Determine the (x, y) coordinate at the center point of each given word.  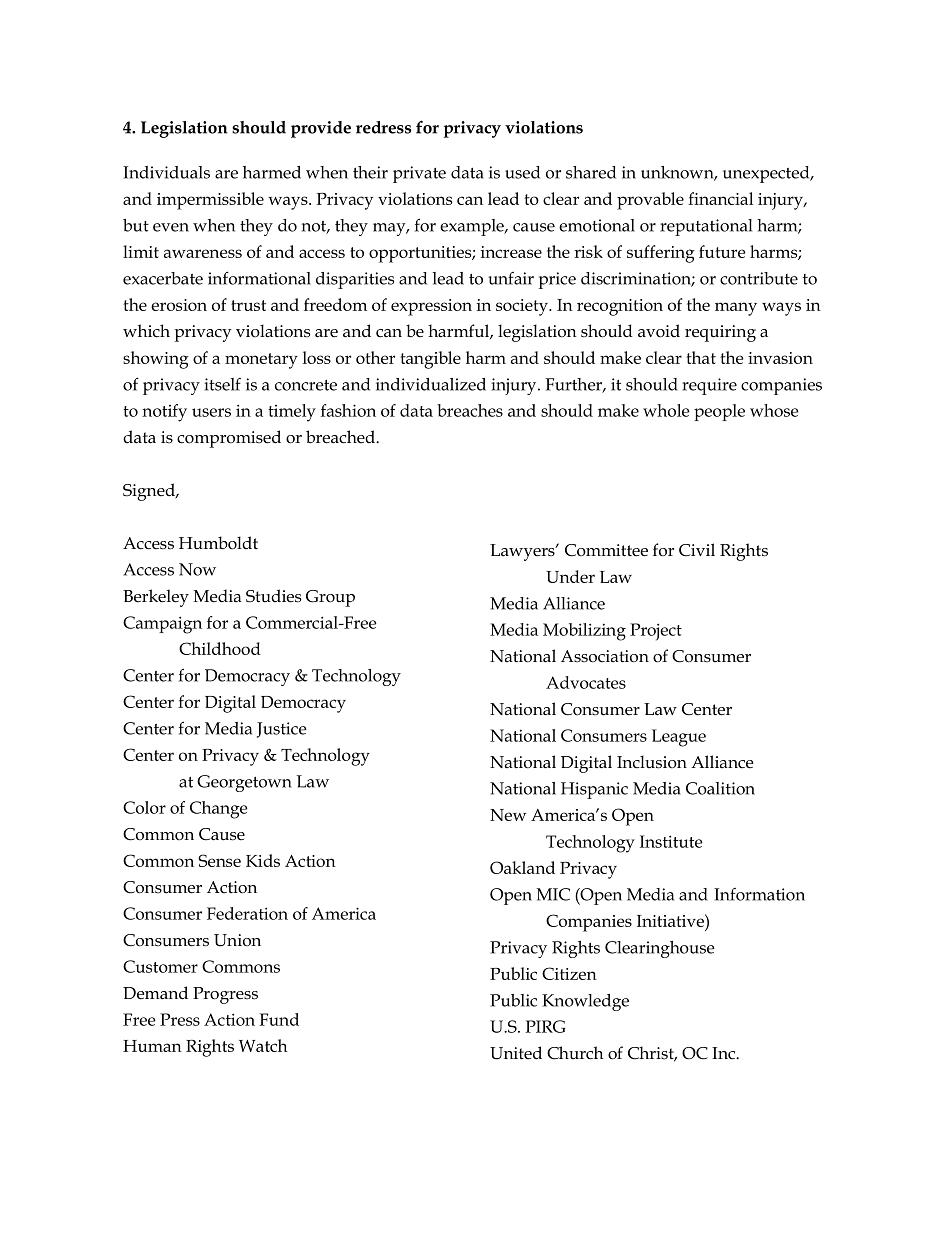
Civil (697, 550)
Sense (219, 860)
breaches (470, 410)
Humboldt (218, 543)
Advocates (586, 682)
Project (656, 632)
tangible (430, 360)
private (419, 174)
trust (248, 305)
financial (720, 198)
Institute (671, 841)
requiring (720, 333)
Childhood (220, 648)
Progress (225, 995)
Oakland (522, 867)
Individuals (166, 172)
